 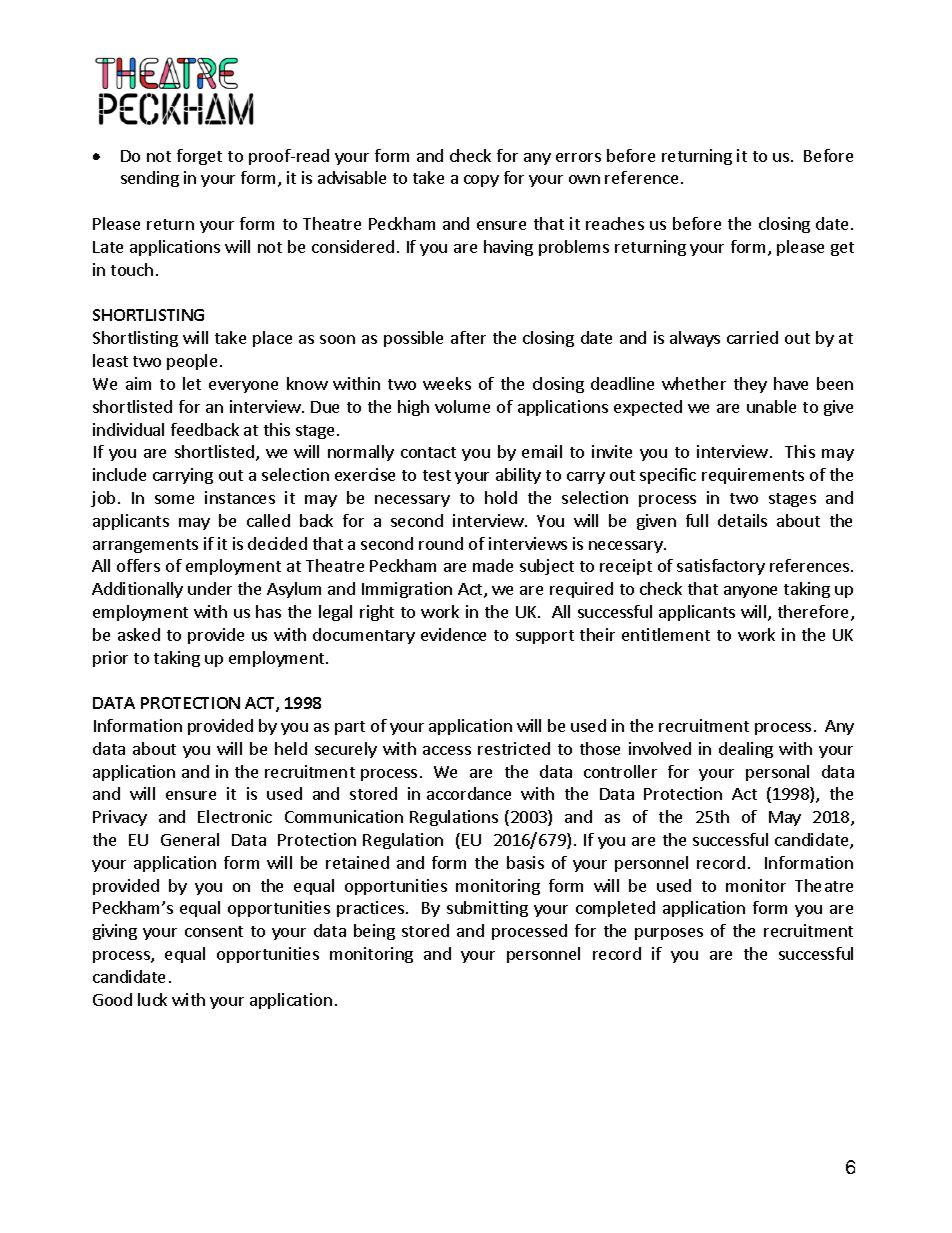 What do you see at coordinates (615, 223) in the document?
I see `reaches` at bounding box center [615, 223].
